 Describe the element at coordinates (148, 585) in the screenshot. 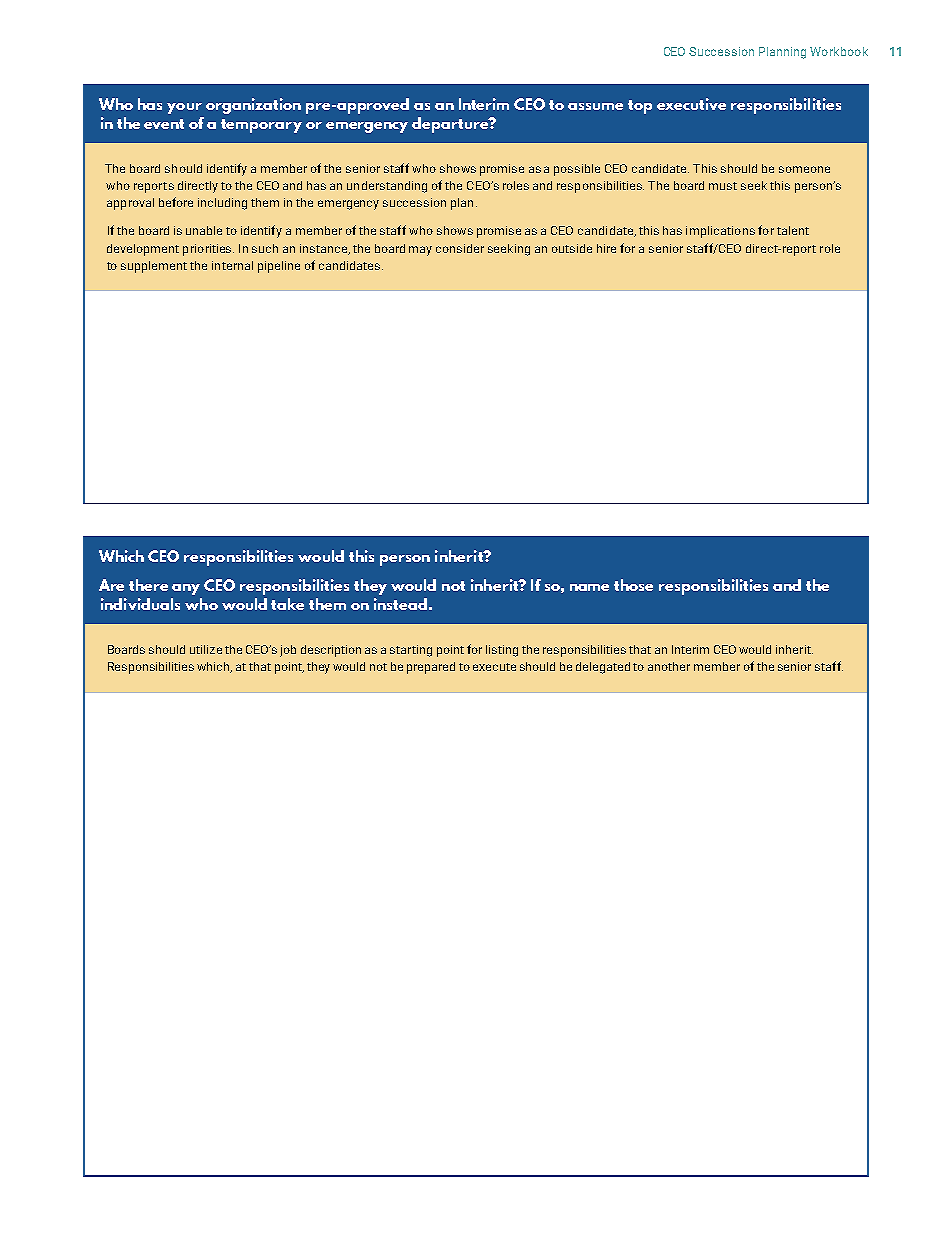

I see `there` at that location.
